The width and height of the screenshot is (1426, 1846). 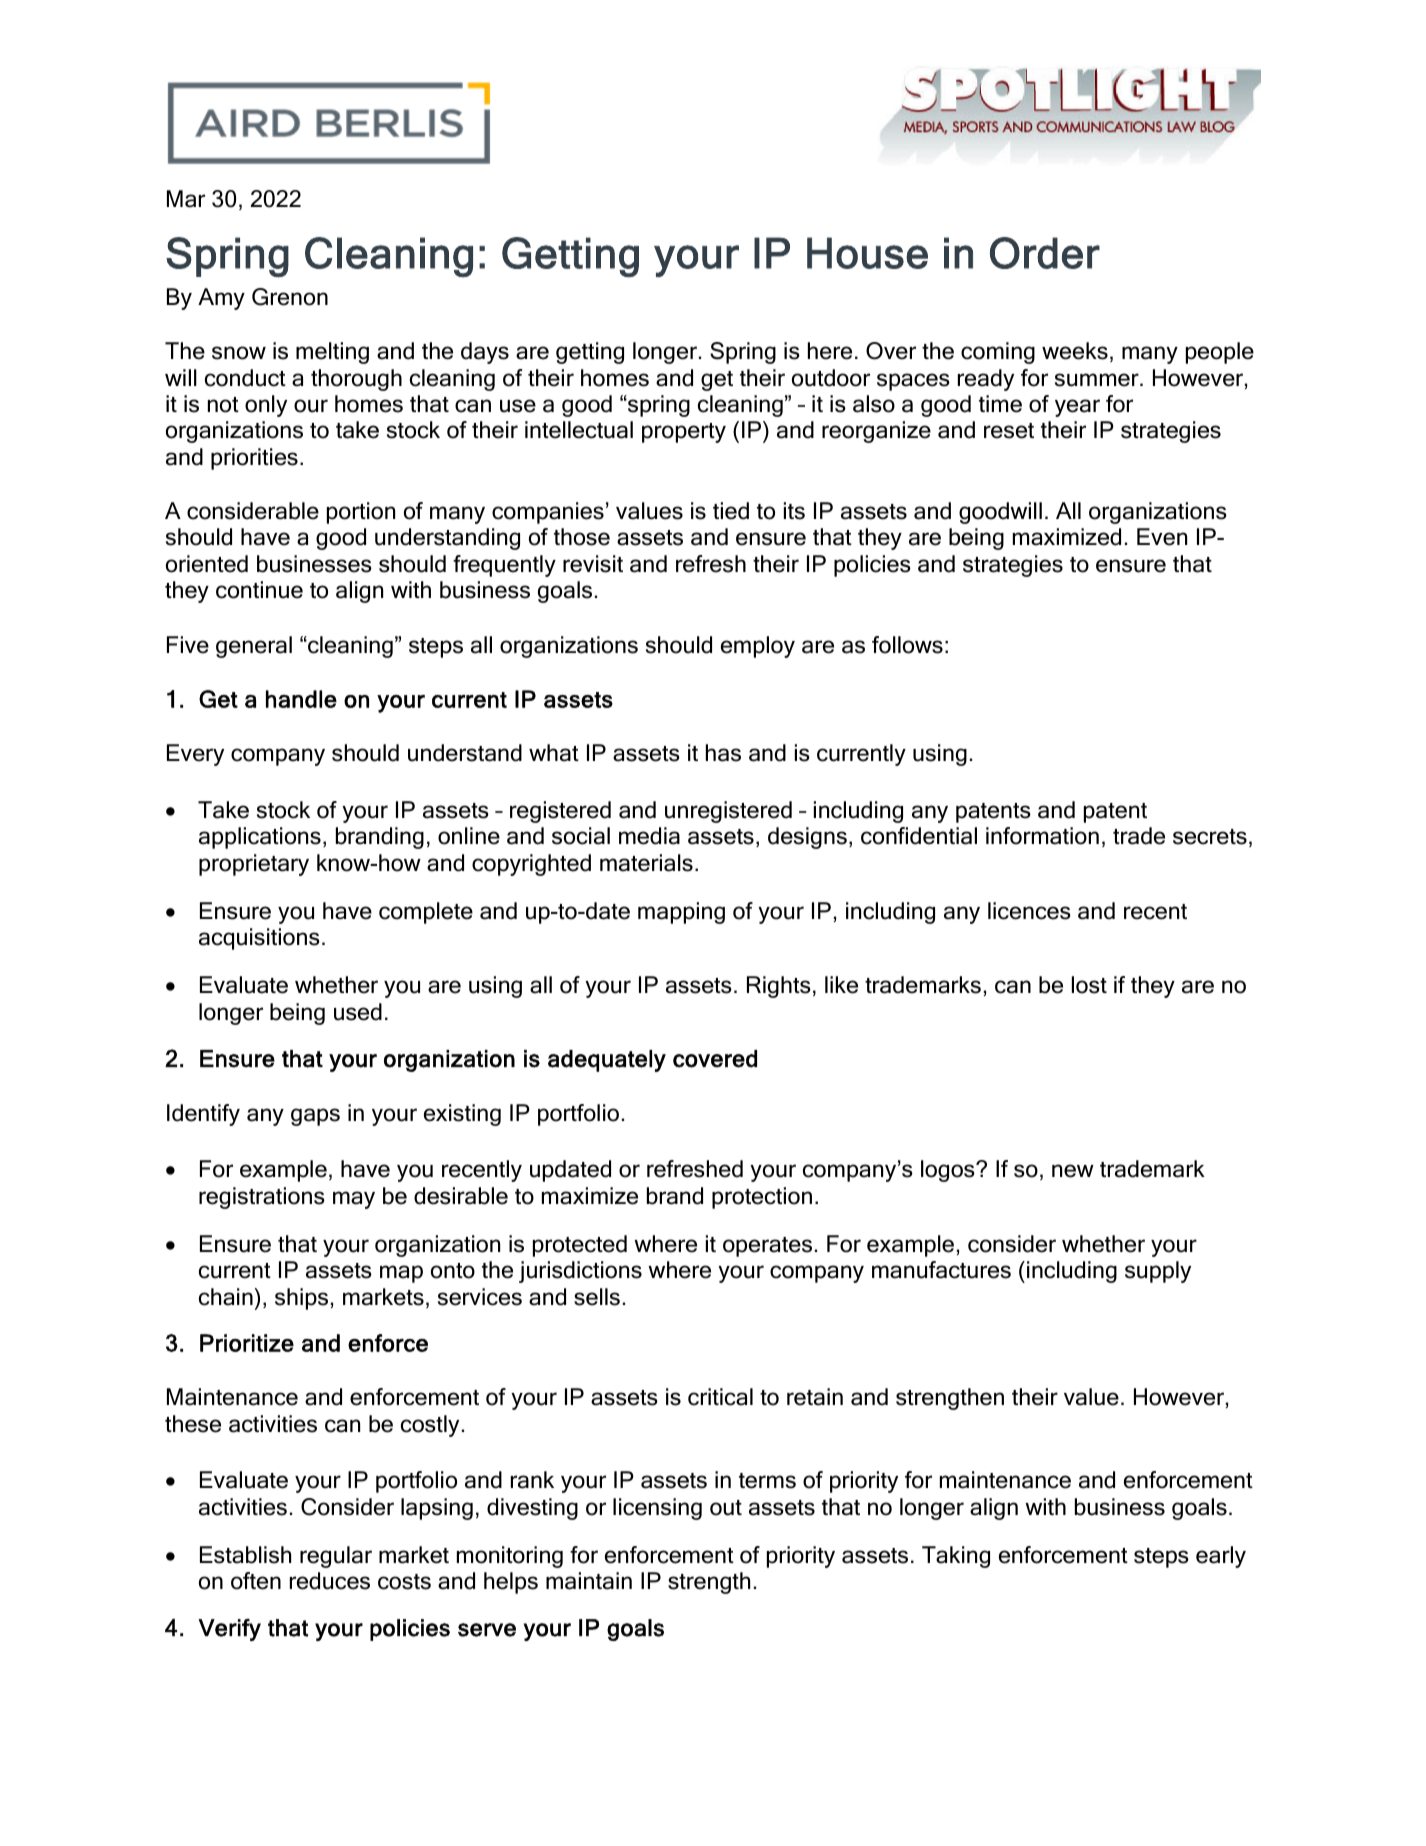 What do you see at coordinates (867, 253) in the screenshot?
I see `House` at bounding box center [867, 253].
